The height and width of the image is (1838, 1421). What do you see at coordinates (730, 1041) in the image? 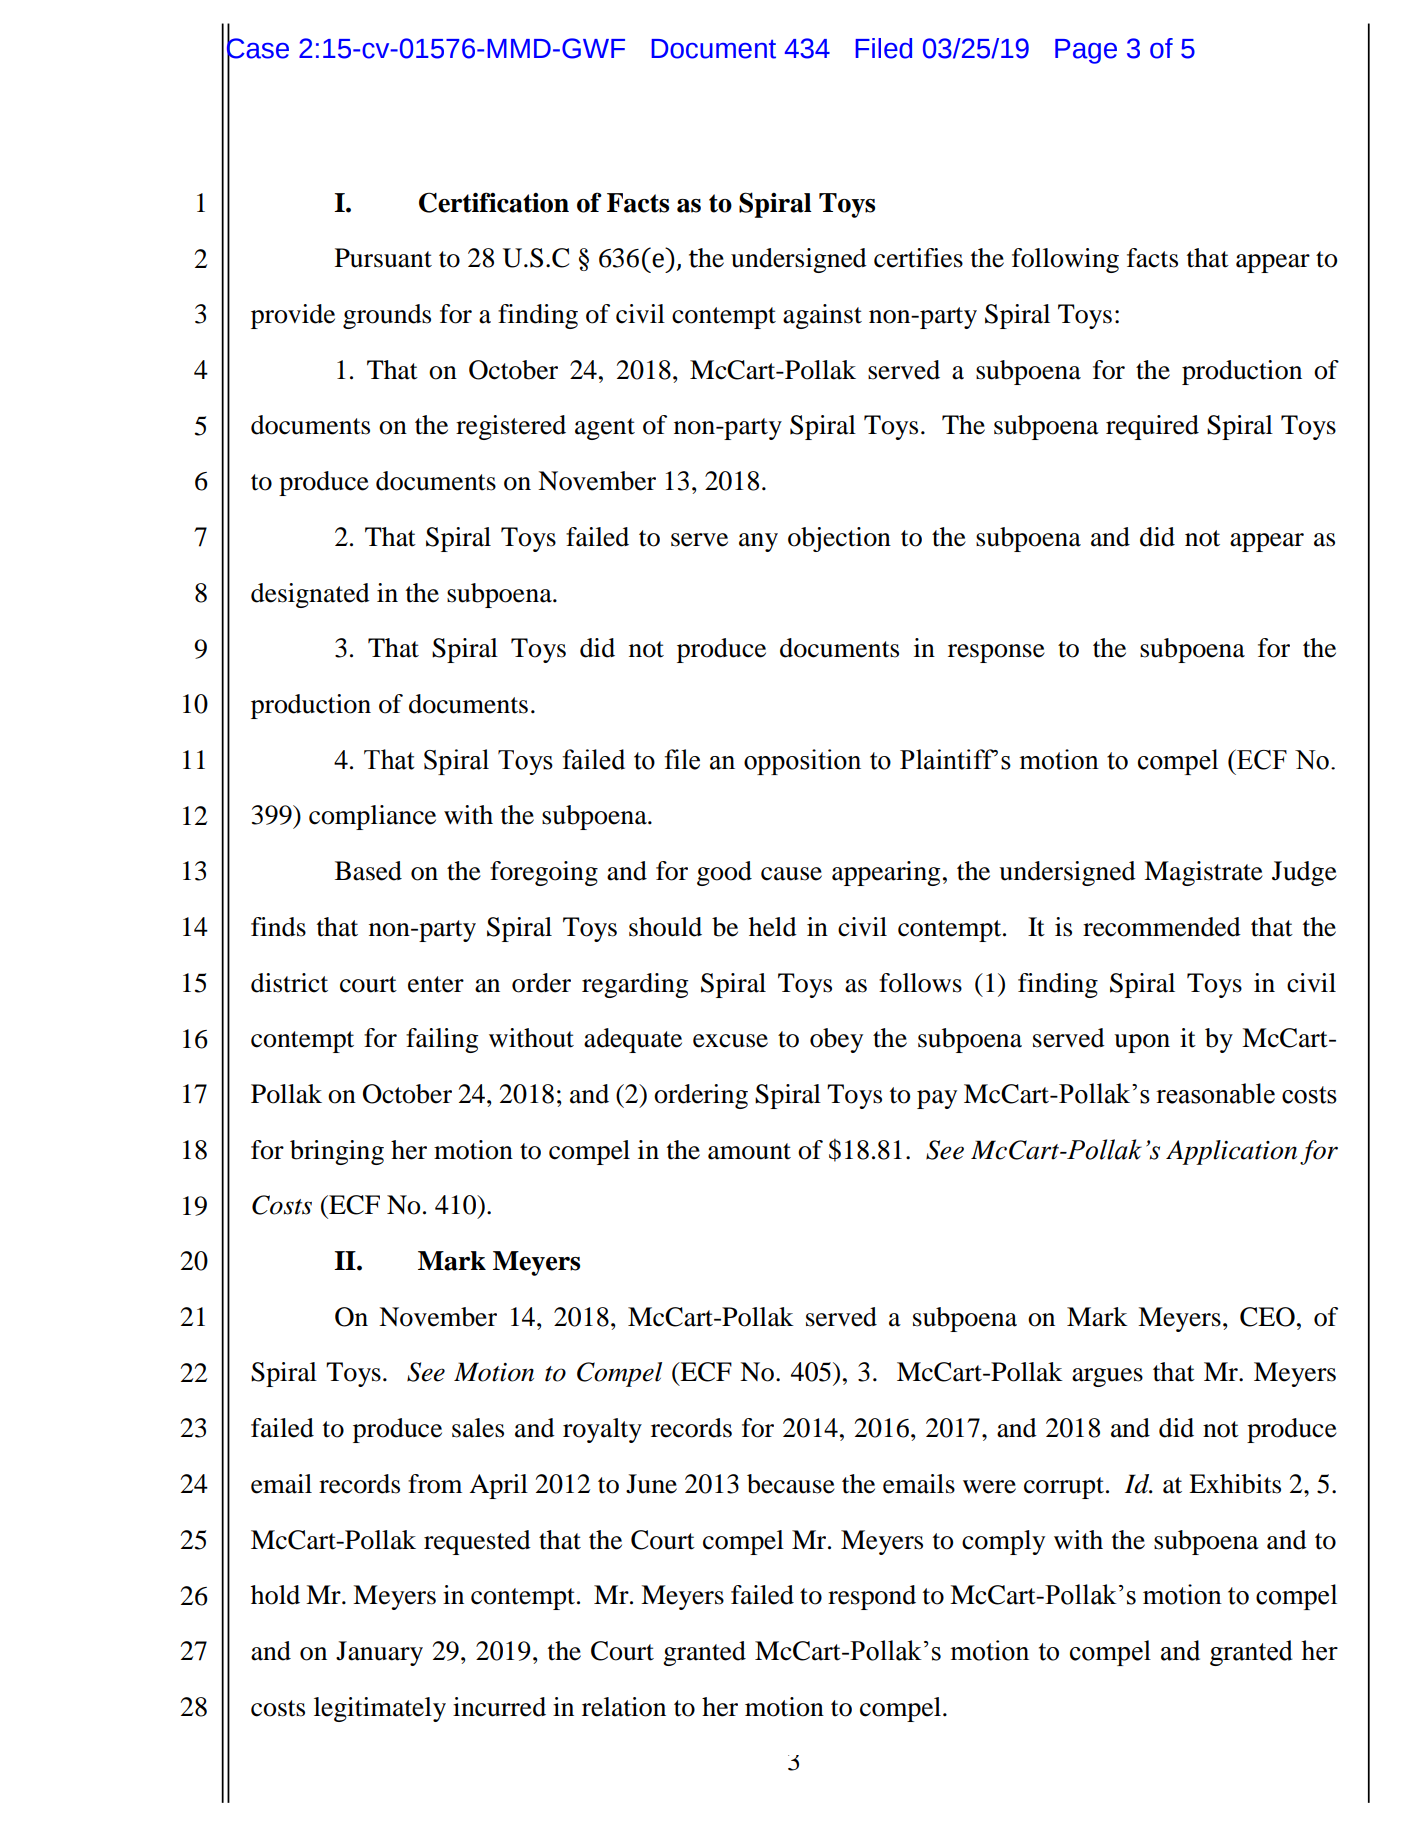
I see `excuse` at bounding box center [730, 1041].
